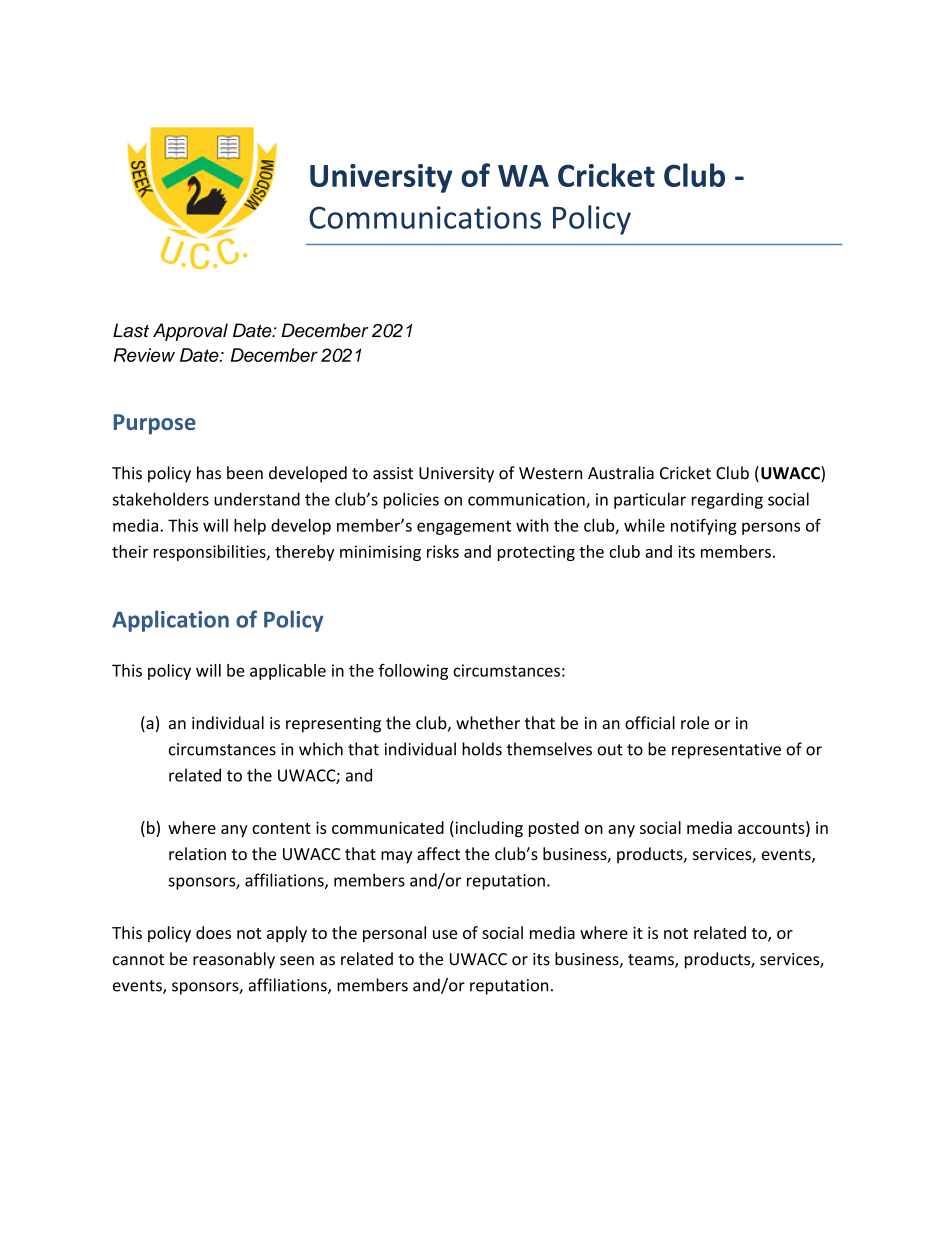 This screenshot has height=1233, width=952. What do you see at coordinates (170, 621) in the screenshot?
I see `Application` at bounding box center [170, 621].
